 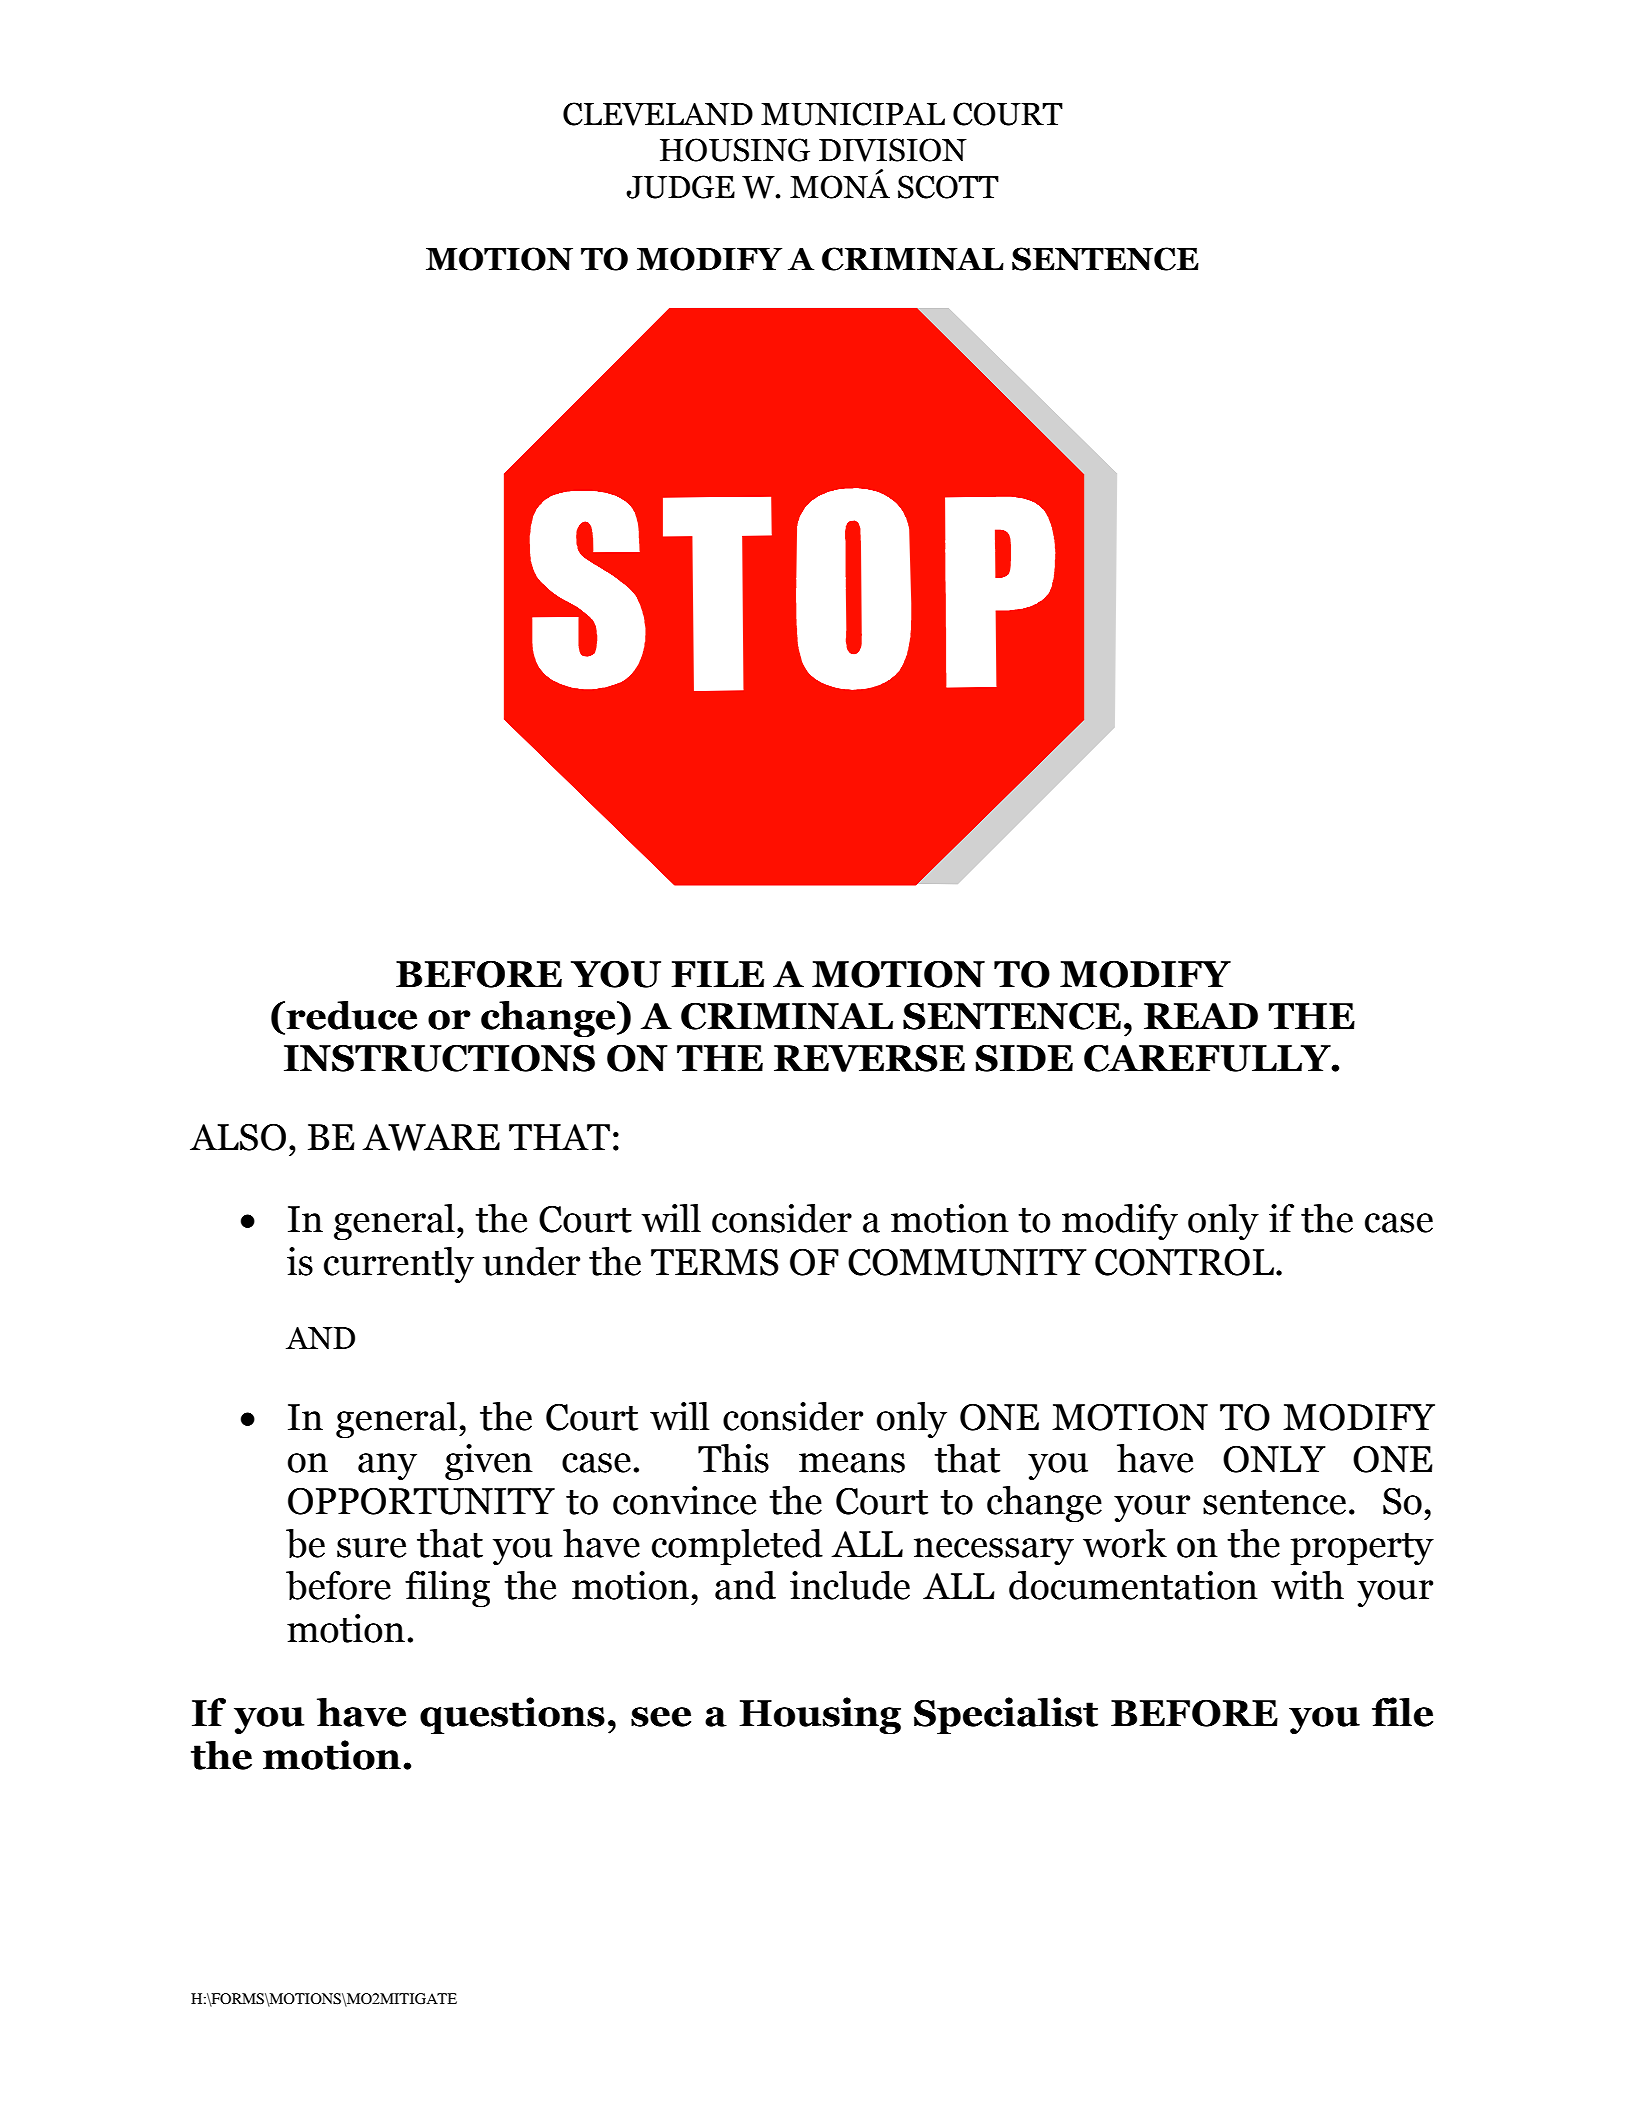 I want to click on MUNICIPAL, so click(x=853, y=114).
